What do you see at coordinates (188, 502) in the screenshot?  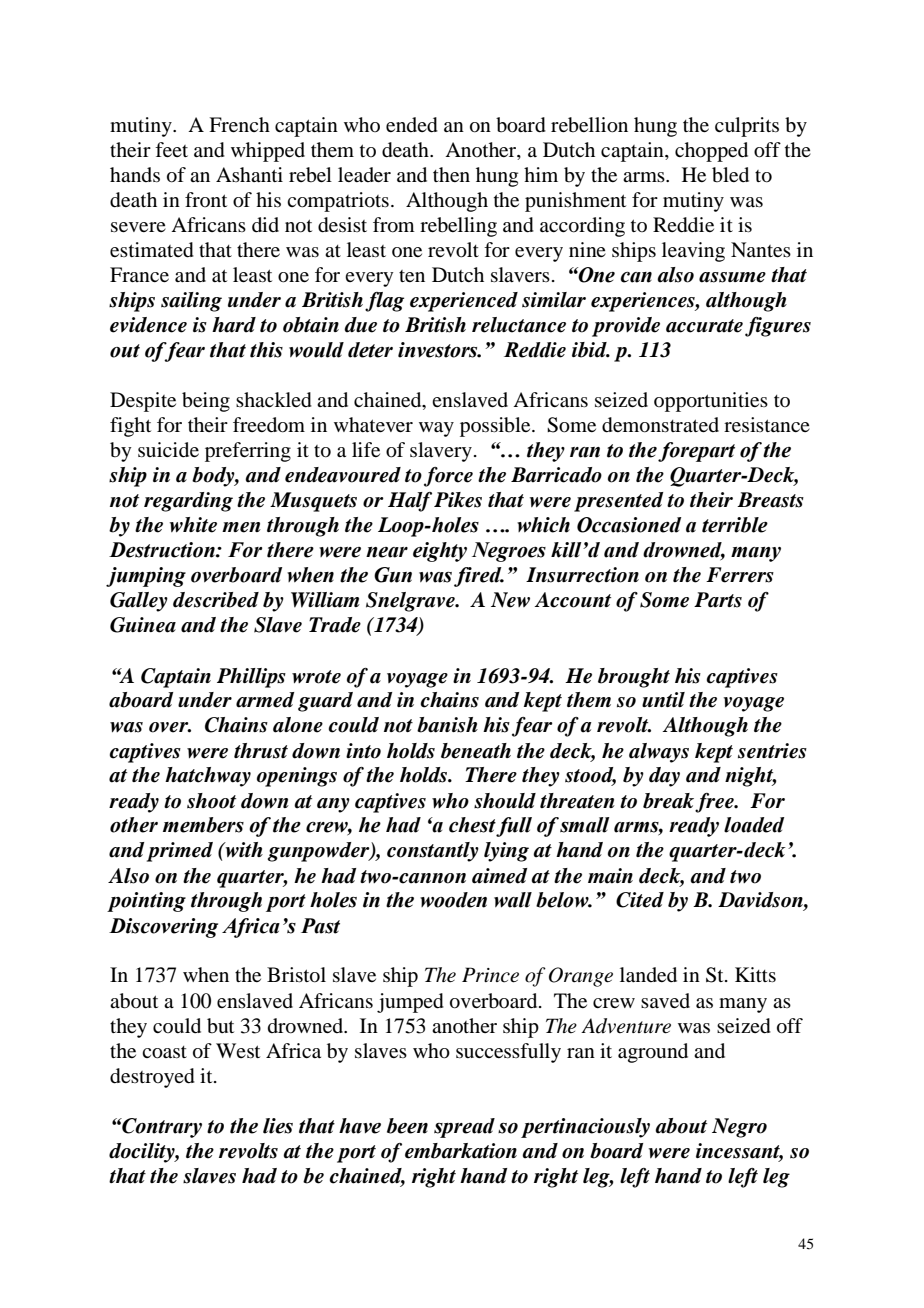 I see `regarding` at bounding box center [188, 502].
